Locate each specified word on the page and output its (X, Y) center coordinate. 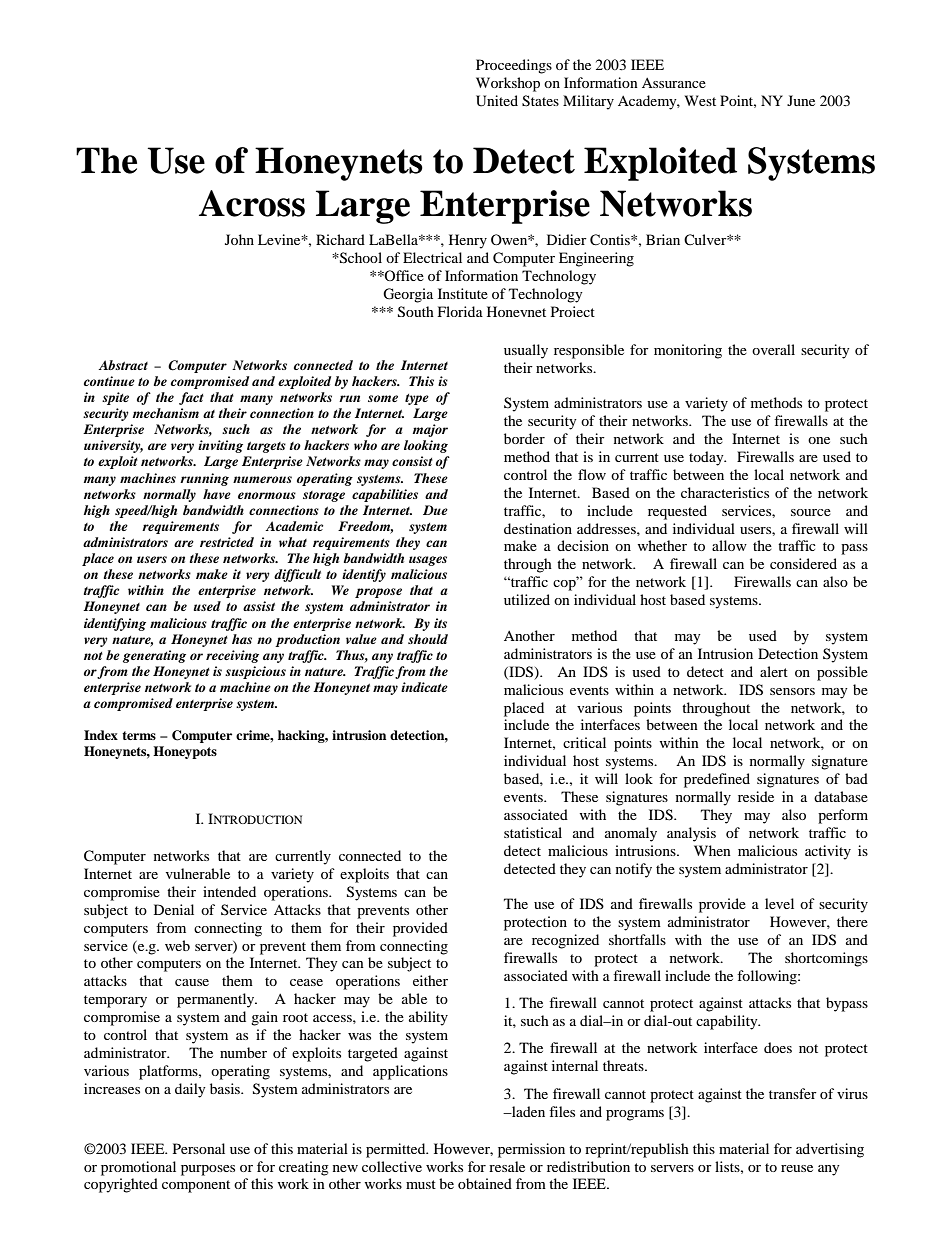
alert (774, 671)
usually (526, 351)
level (779, 903)
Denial (174, 909)
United (497, 101)
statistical (533, 832)
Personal (199, 1148)
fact (191, 398)
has (242, 639)
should (428, 639)
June (801, 100)
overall (773, 349)
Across (252, 203)
